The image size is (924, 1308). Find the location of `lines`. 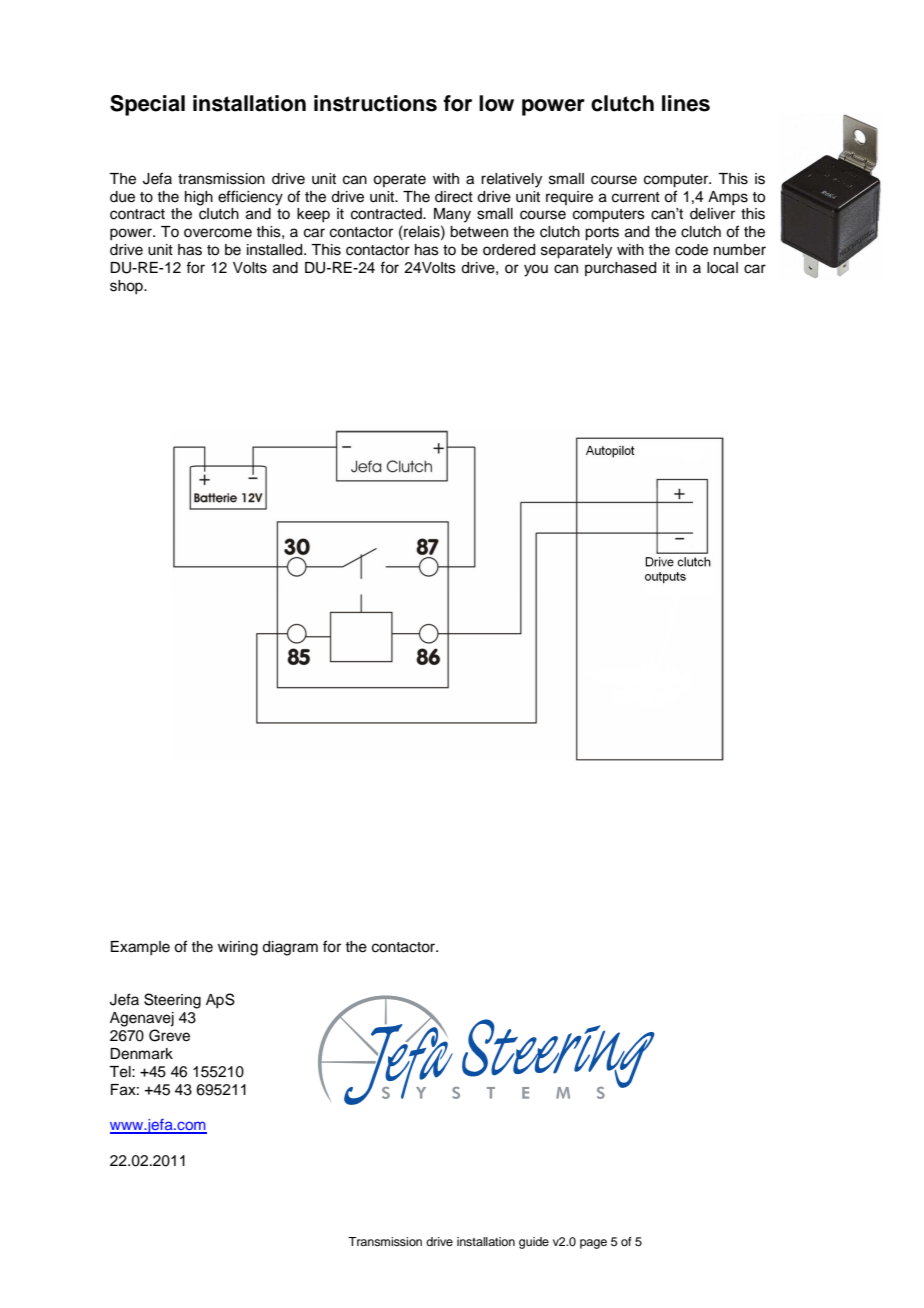

lines is located at coordinates (686, 103).
